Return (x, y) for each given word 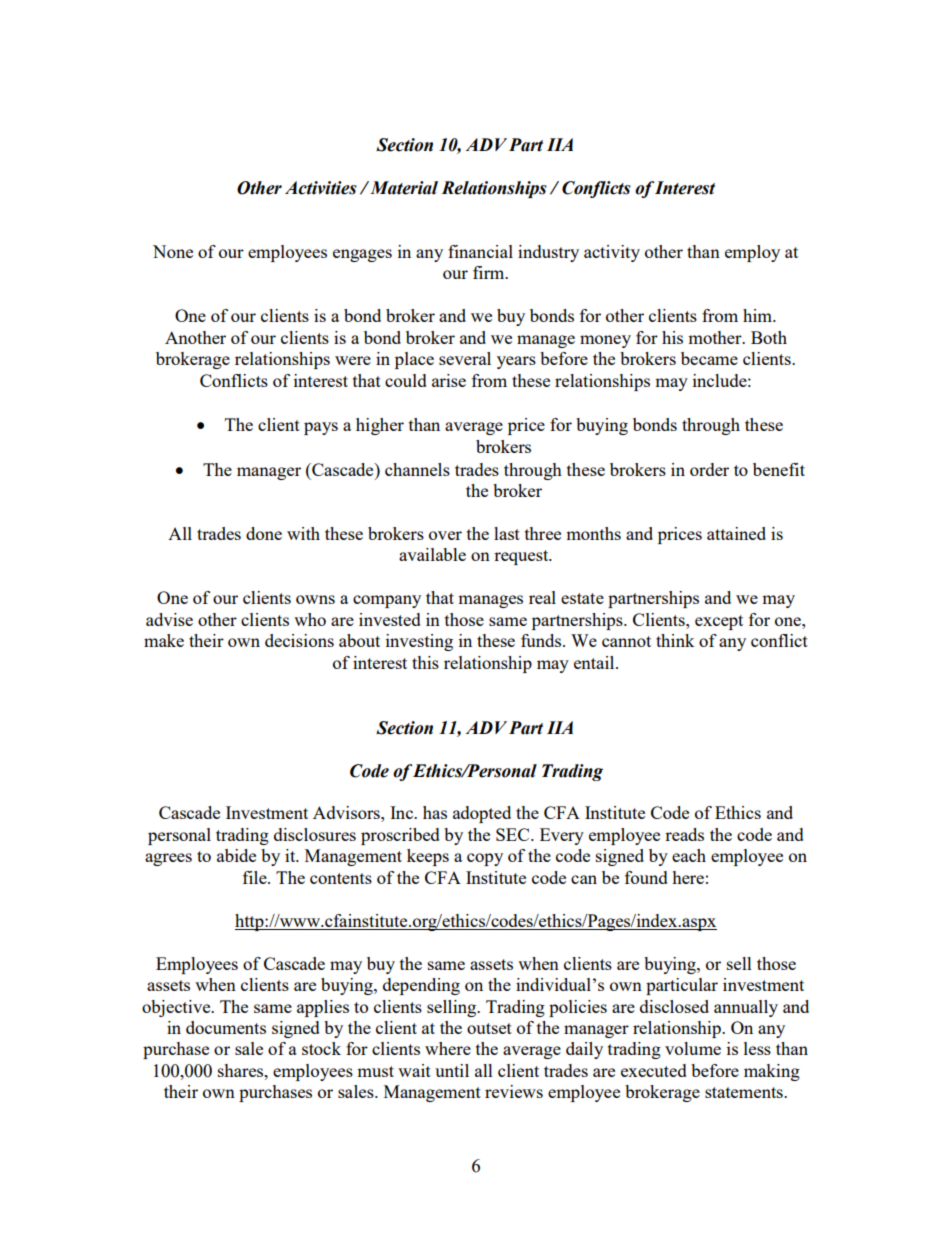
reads (684, 834)
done (264, 533)
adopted (482, 814)
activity (612, 253)
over (445, 535)
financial (480, 251)
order (709, 469)
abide (236, 855)
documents (226, 1027)
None (173, 251)
